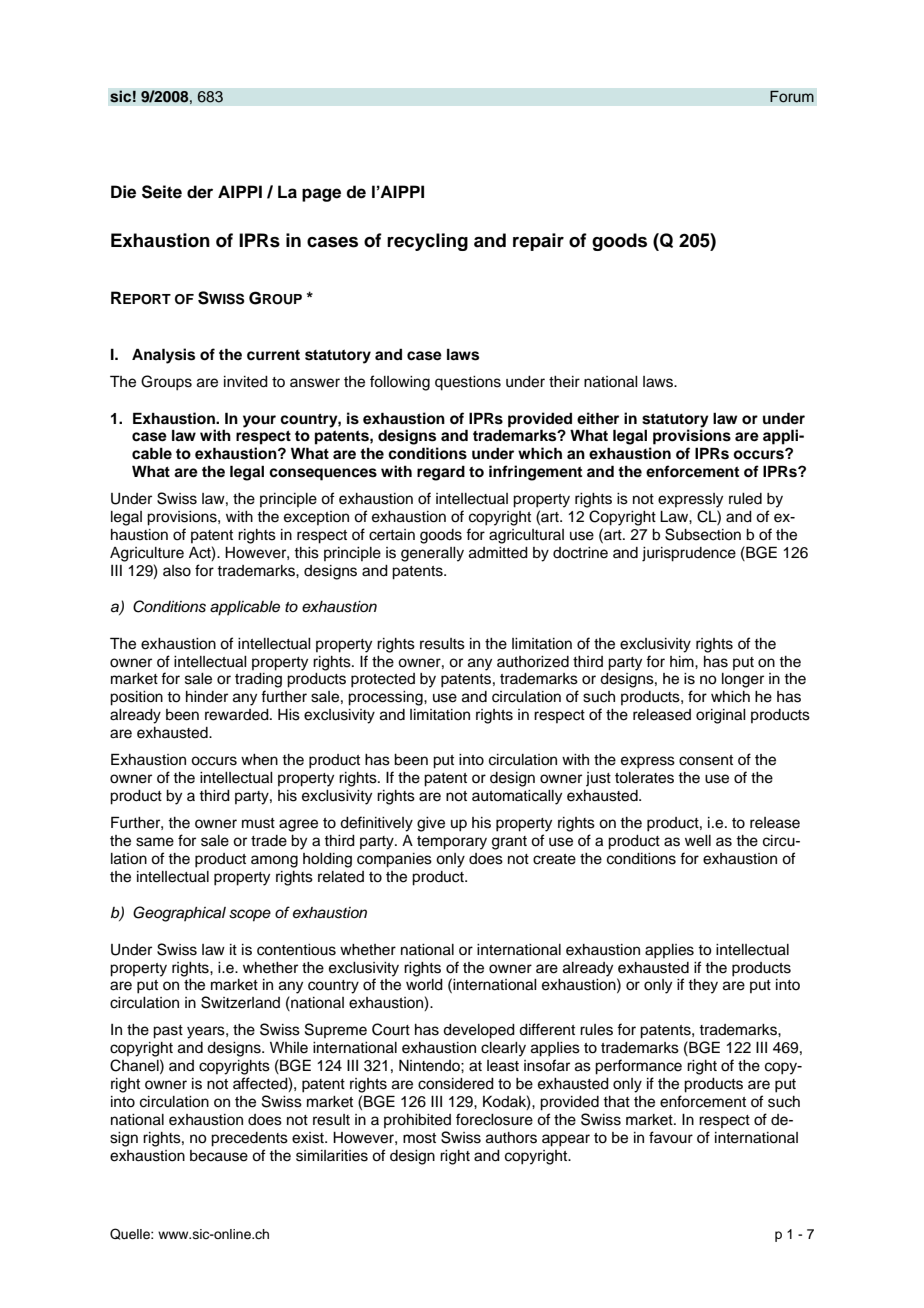 The height and width of the screenshot is (1308, 924). What do you see at coordinates (683, 661) in the screenshot?
I see `him` at bounding box center [683, 661].
